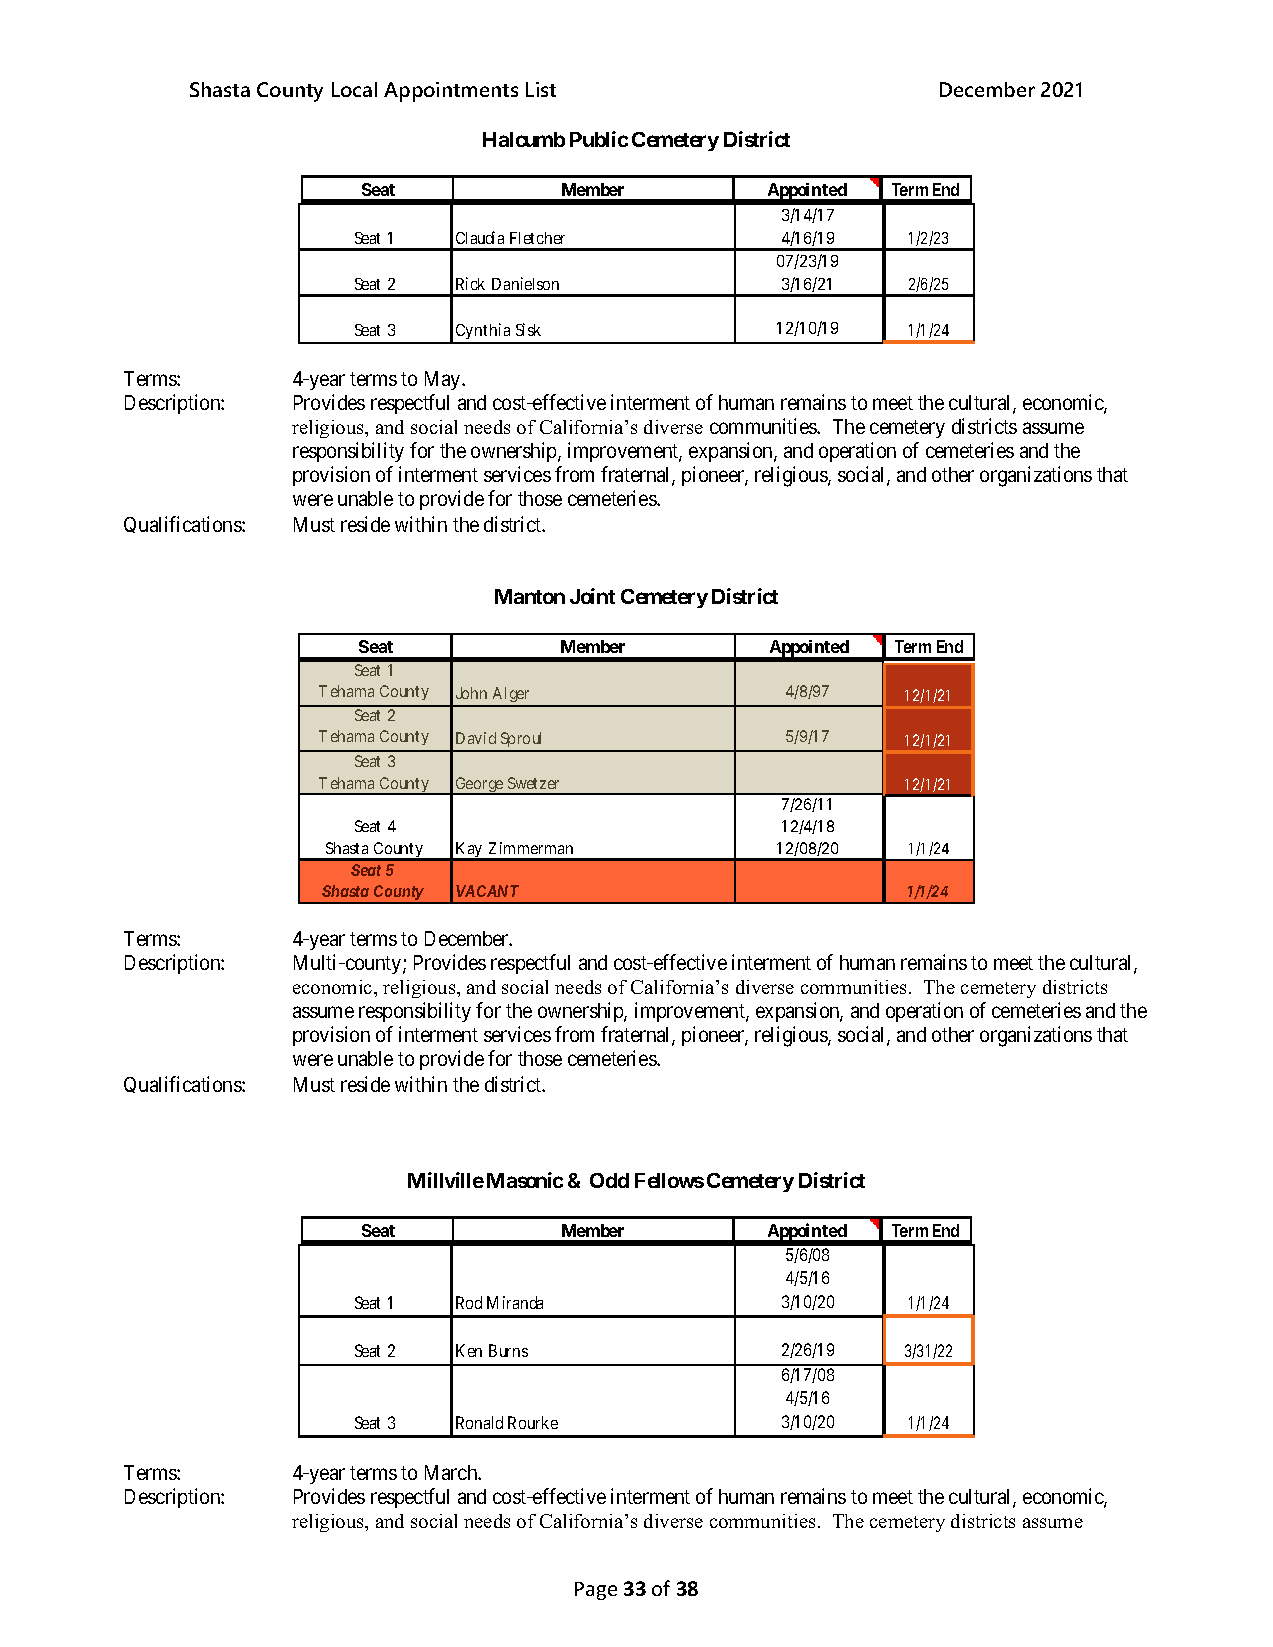  I want to click on Appointments, so click(451, 92).
